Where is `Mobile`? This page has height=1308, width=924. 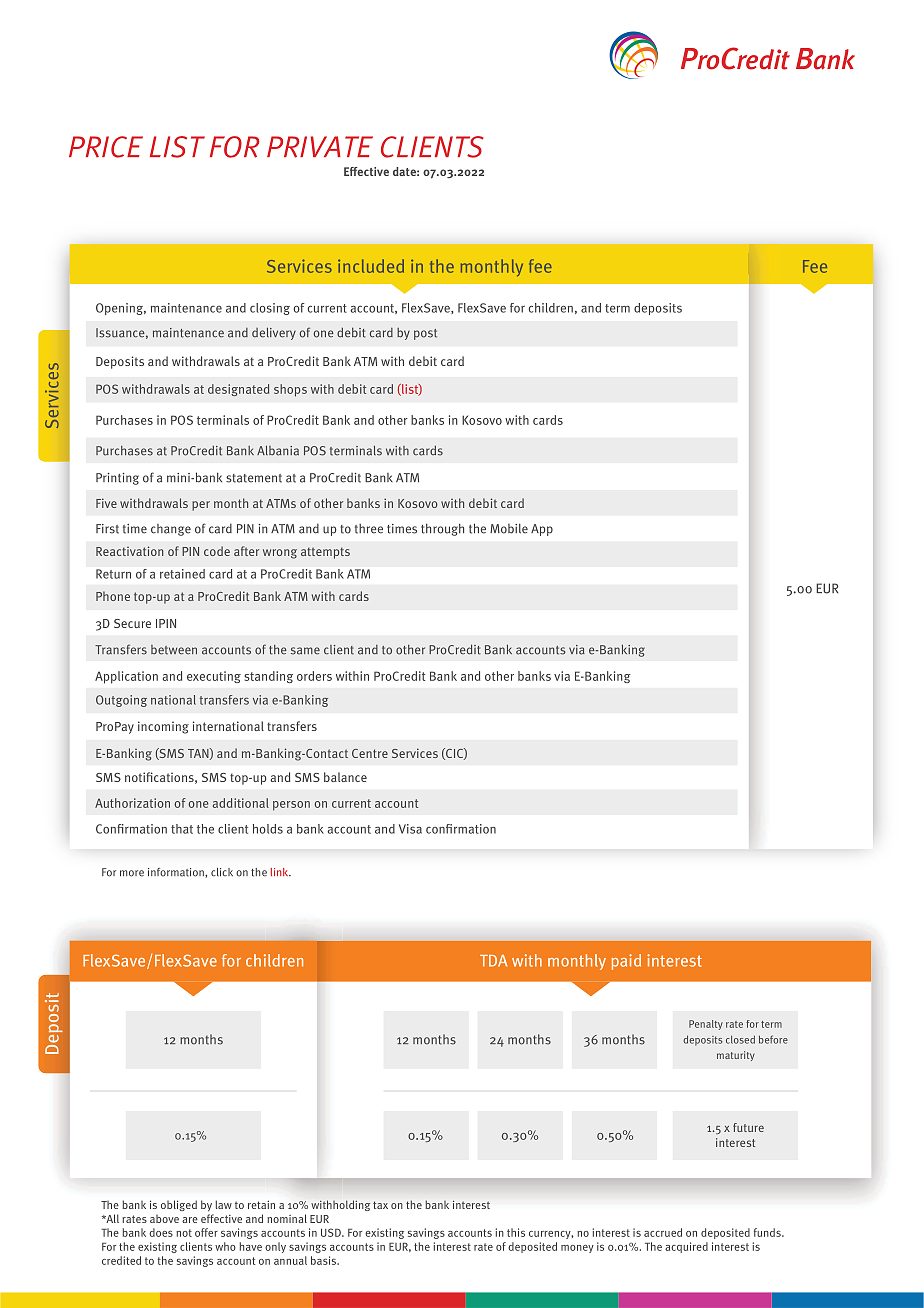 Mobile is located at coordinates (509, 529).
